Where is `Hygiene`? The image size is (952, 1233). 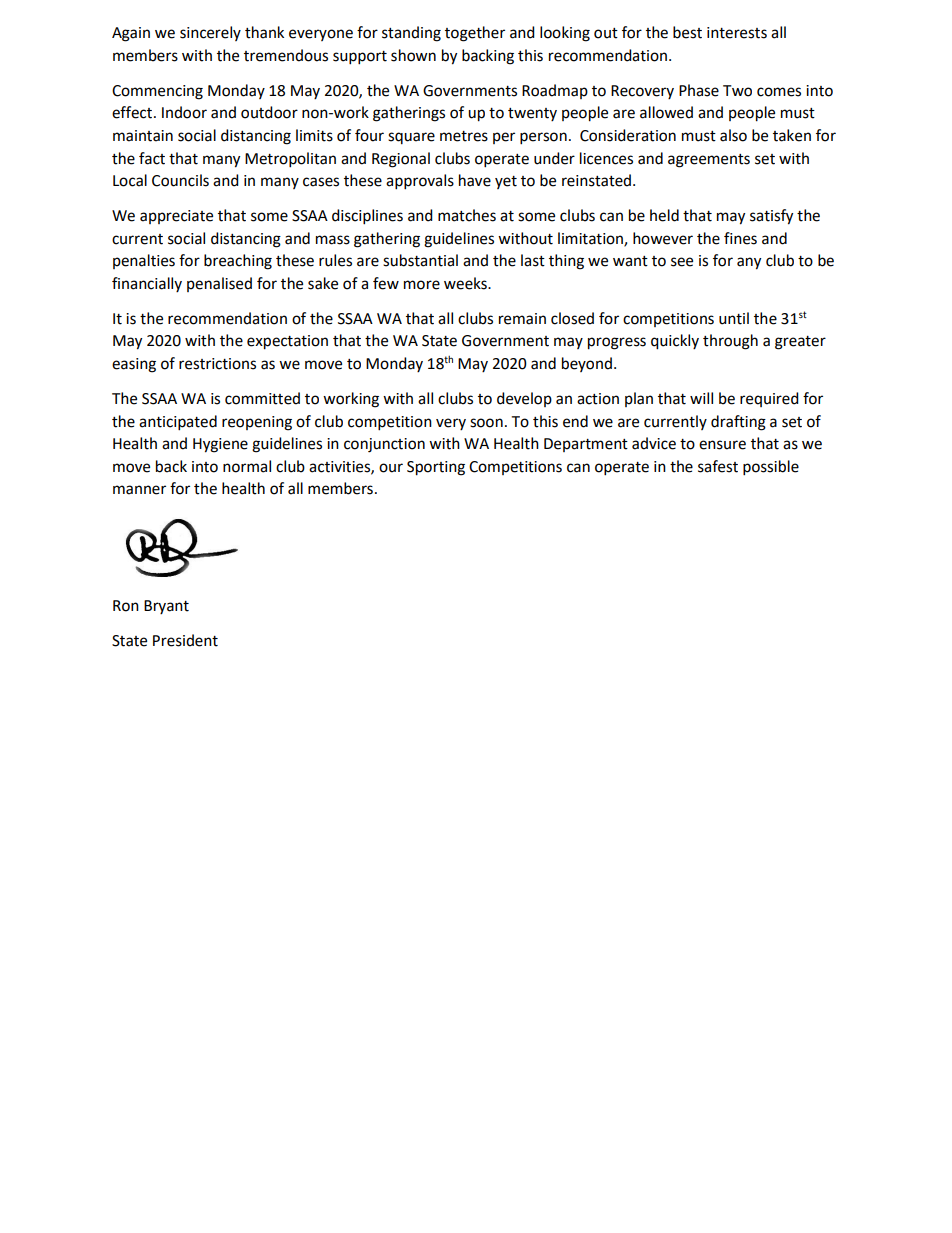
Hygiene is located at coordinates (220, 445).
